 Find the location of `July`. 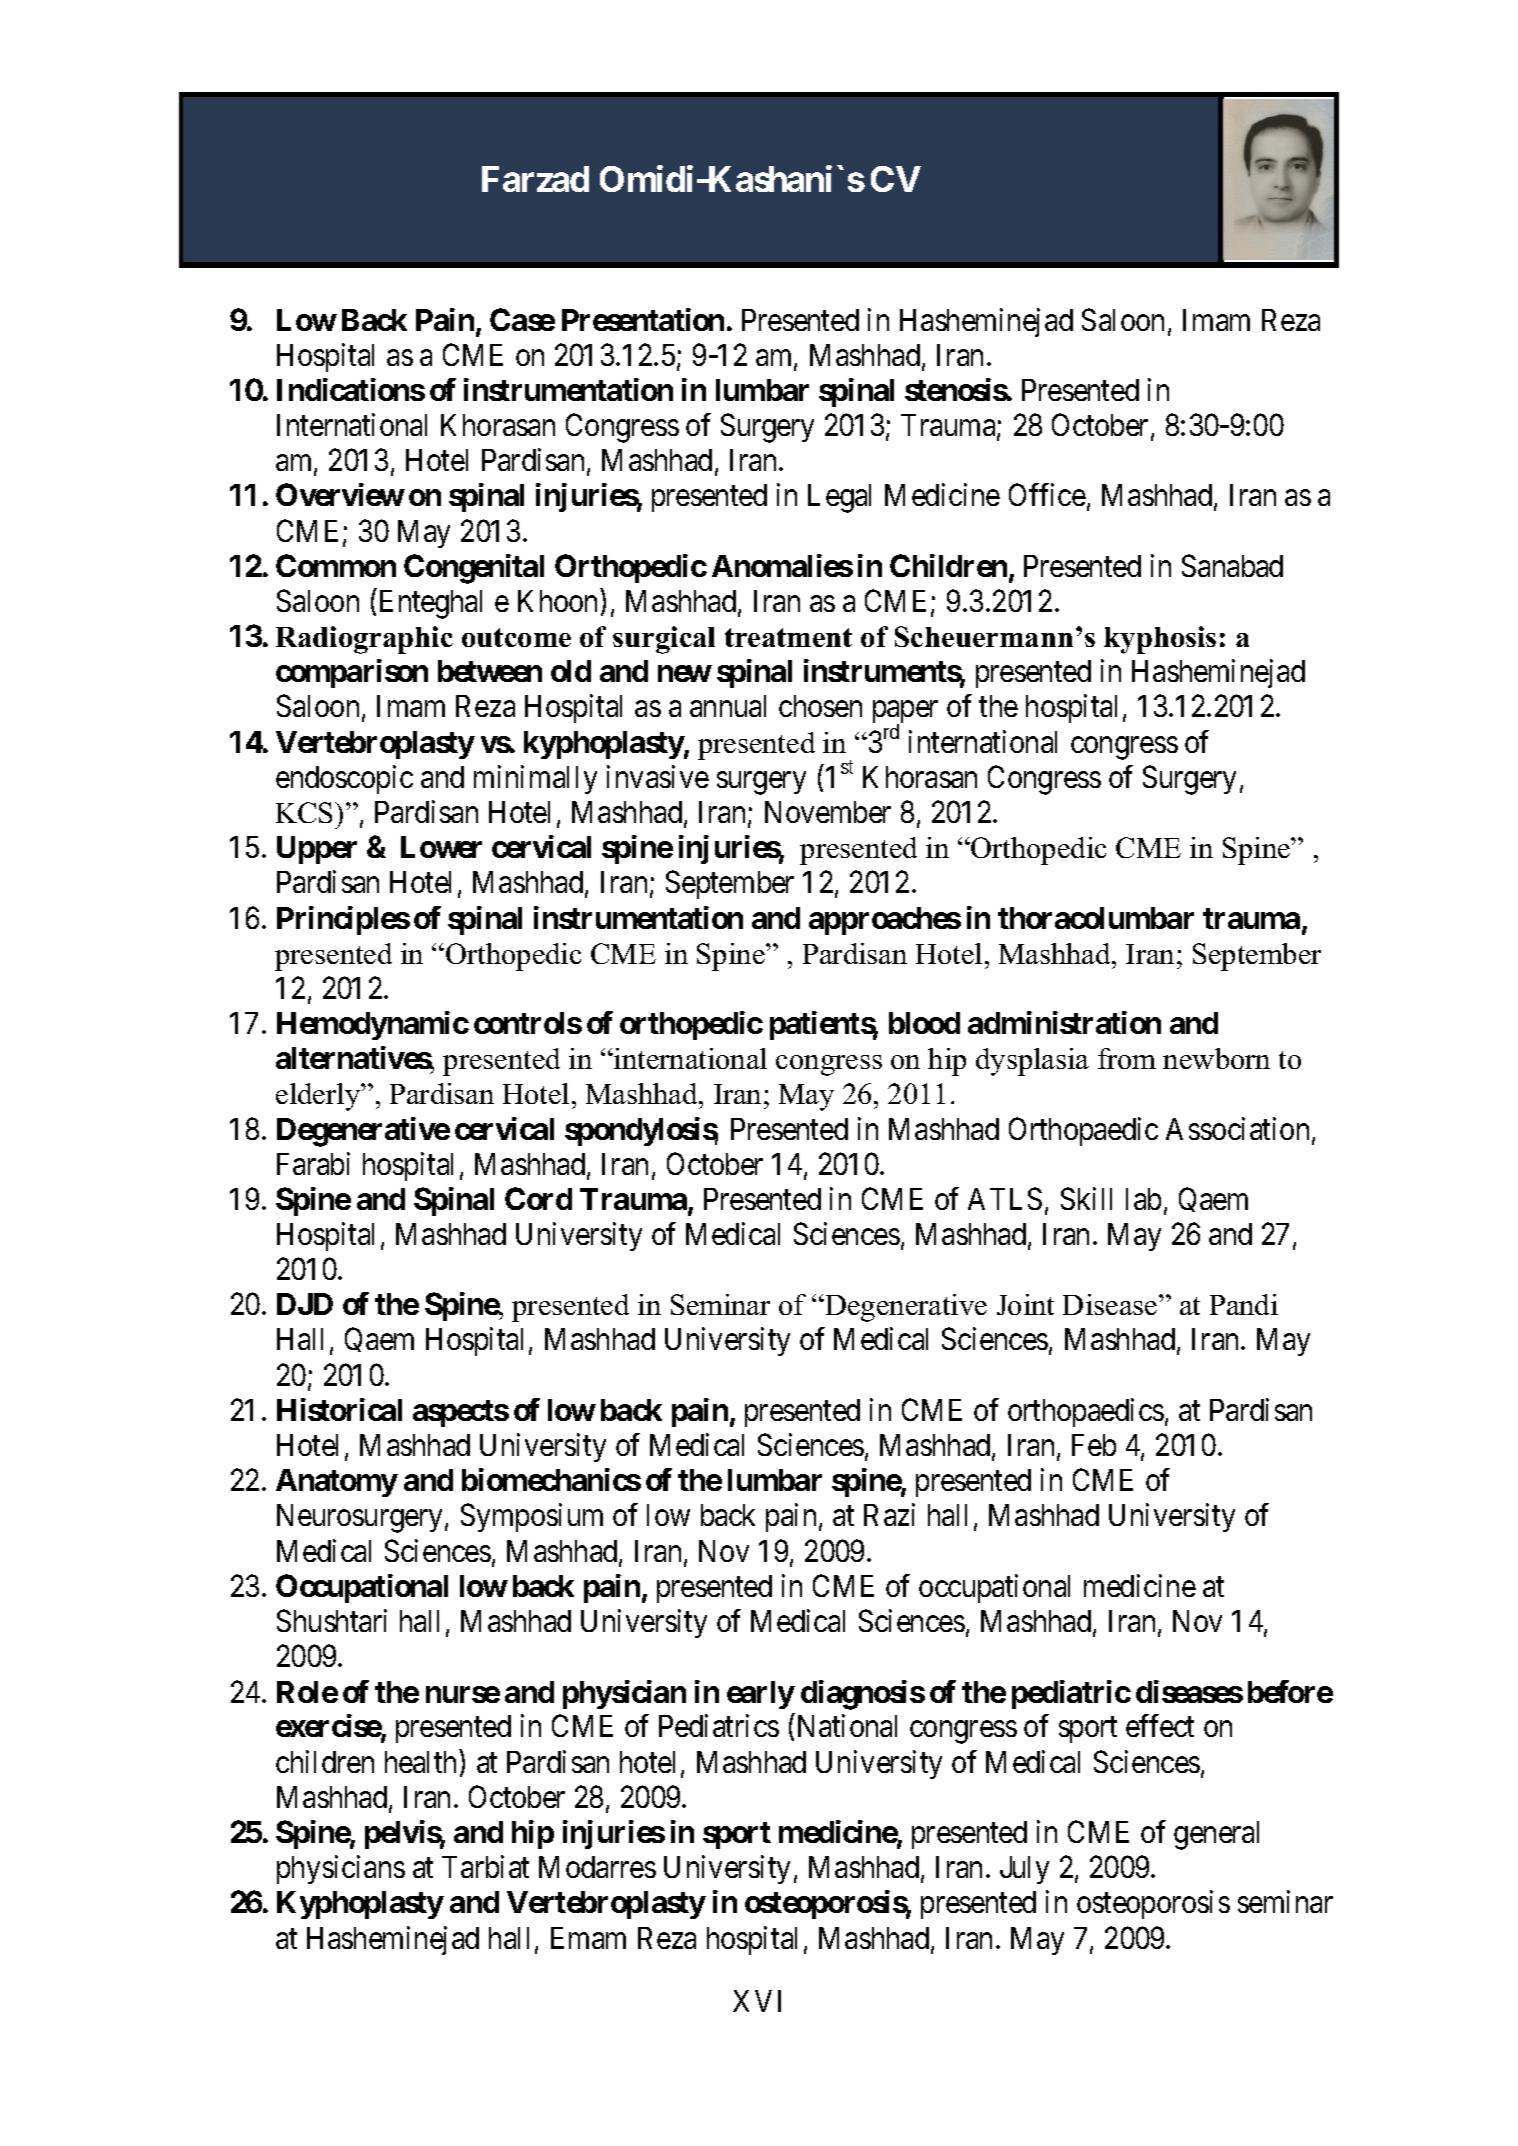

July is located at coordinates (1024, 1870).
